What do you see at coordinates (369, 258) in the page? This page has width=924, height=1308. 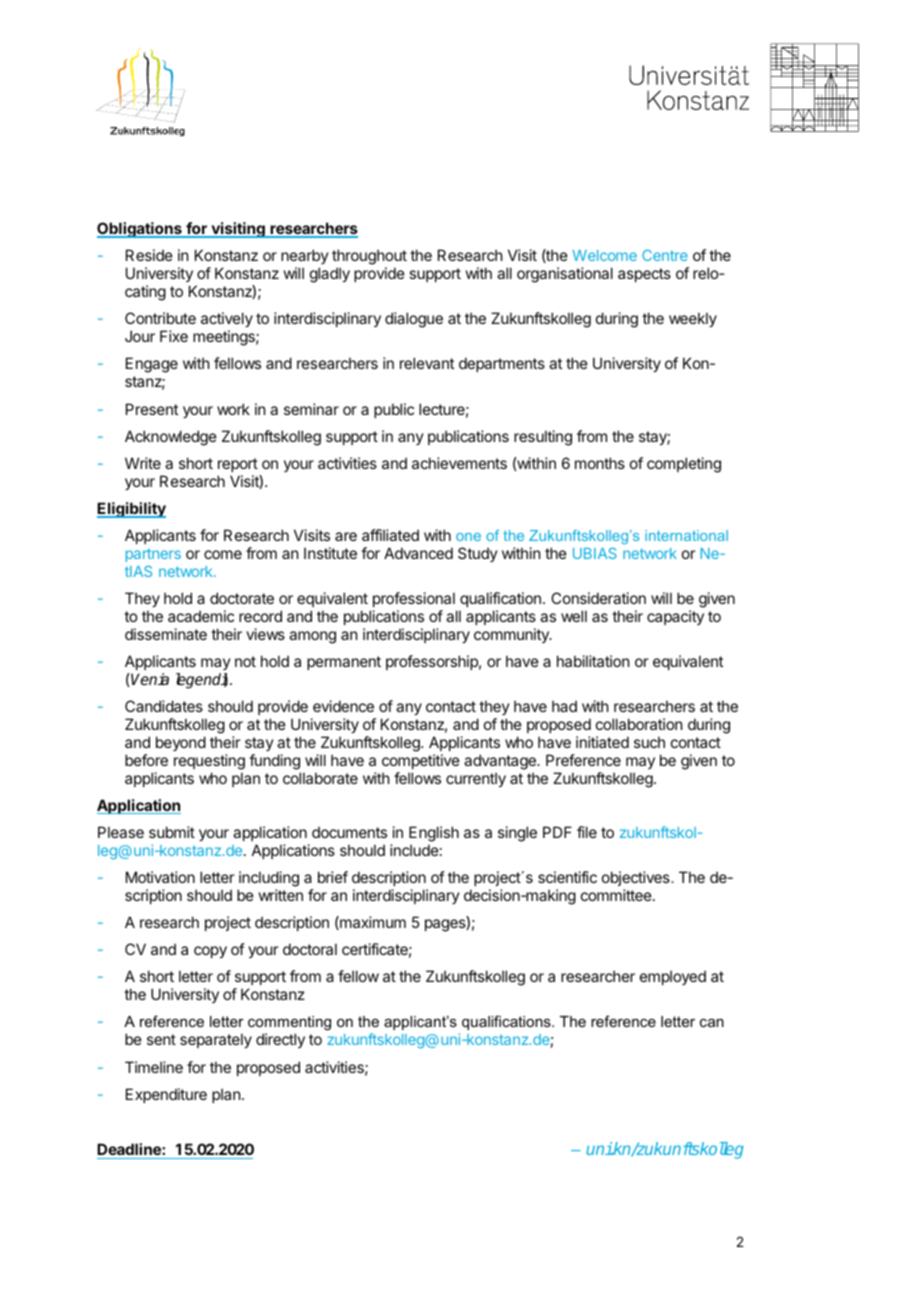 I see `throughout` at bounding box center [369, 258].
